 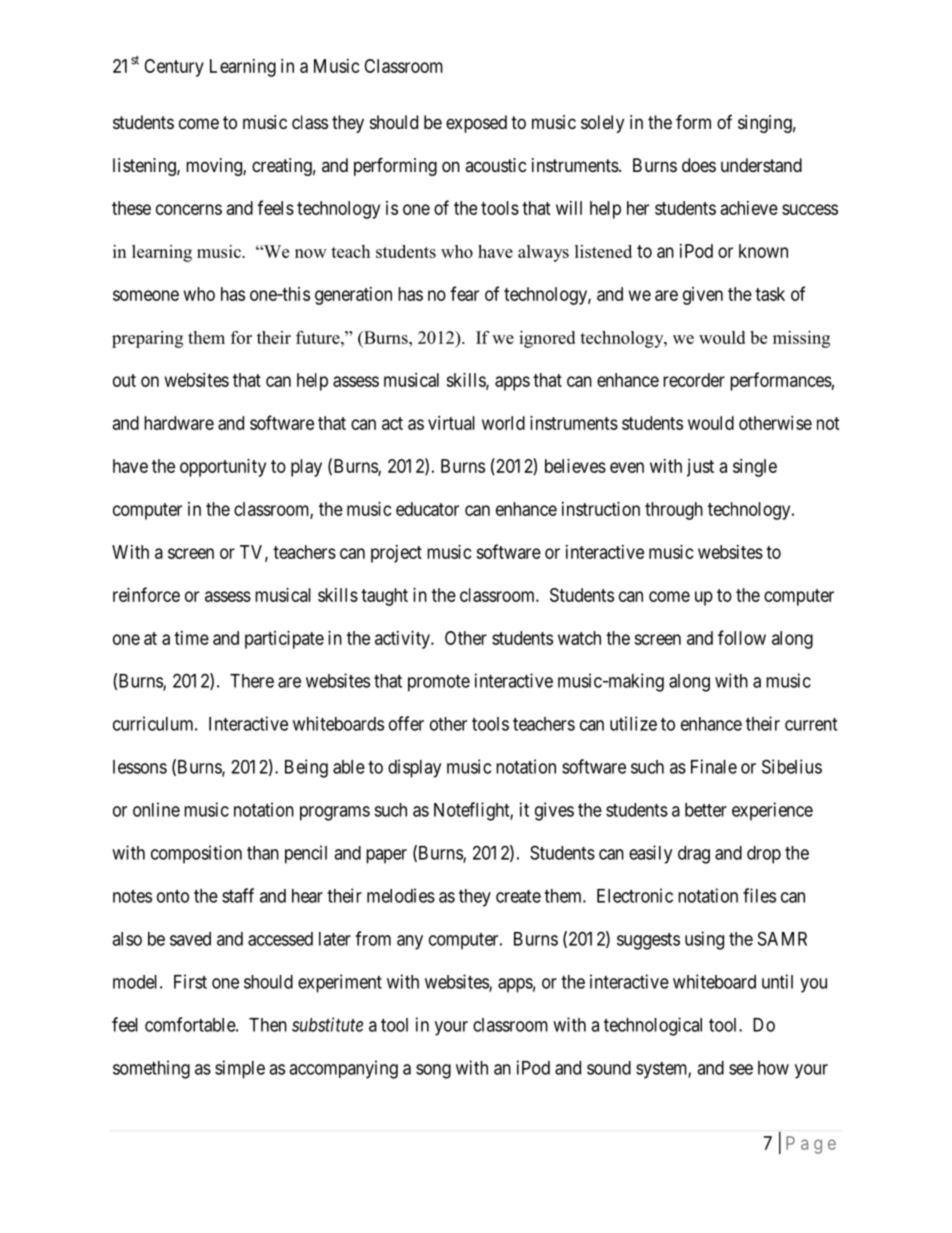 I want to click on follow, so click(x=742, y=637).
